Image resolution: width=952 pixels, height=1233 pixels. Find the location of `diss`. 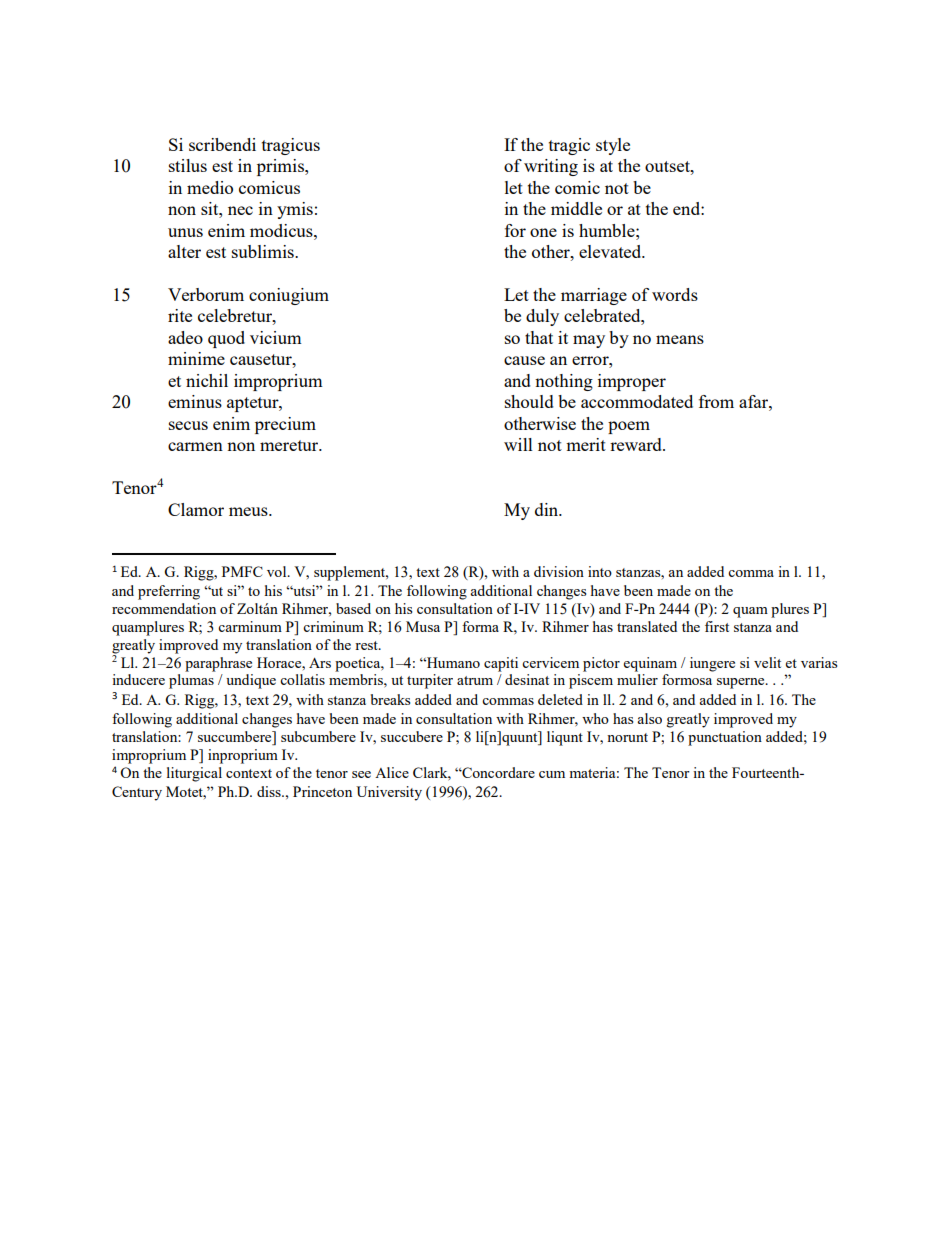

diss is located at coordinates (270, 791).
